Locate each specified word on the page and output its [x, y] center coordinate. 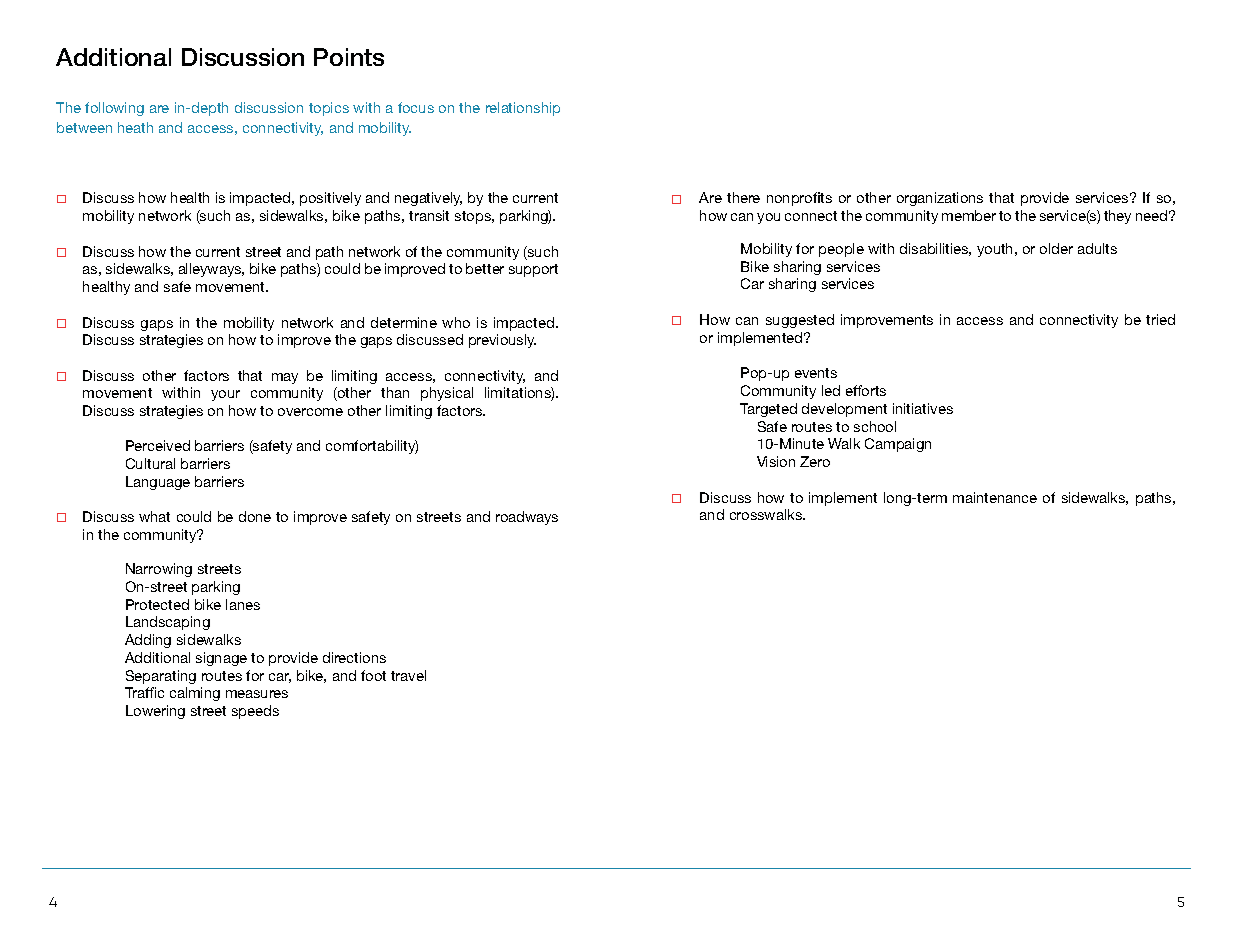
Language [158, 483]
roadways [527, 518]
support [533, 270]
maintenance [995, 497]
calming [195, 694]
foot [373, 675]
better [485, 268]
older [1056, 248]
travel [408, 675]
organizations [940, 199]
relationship [523, 109]
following [114, 109]
